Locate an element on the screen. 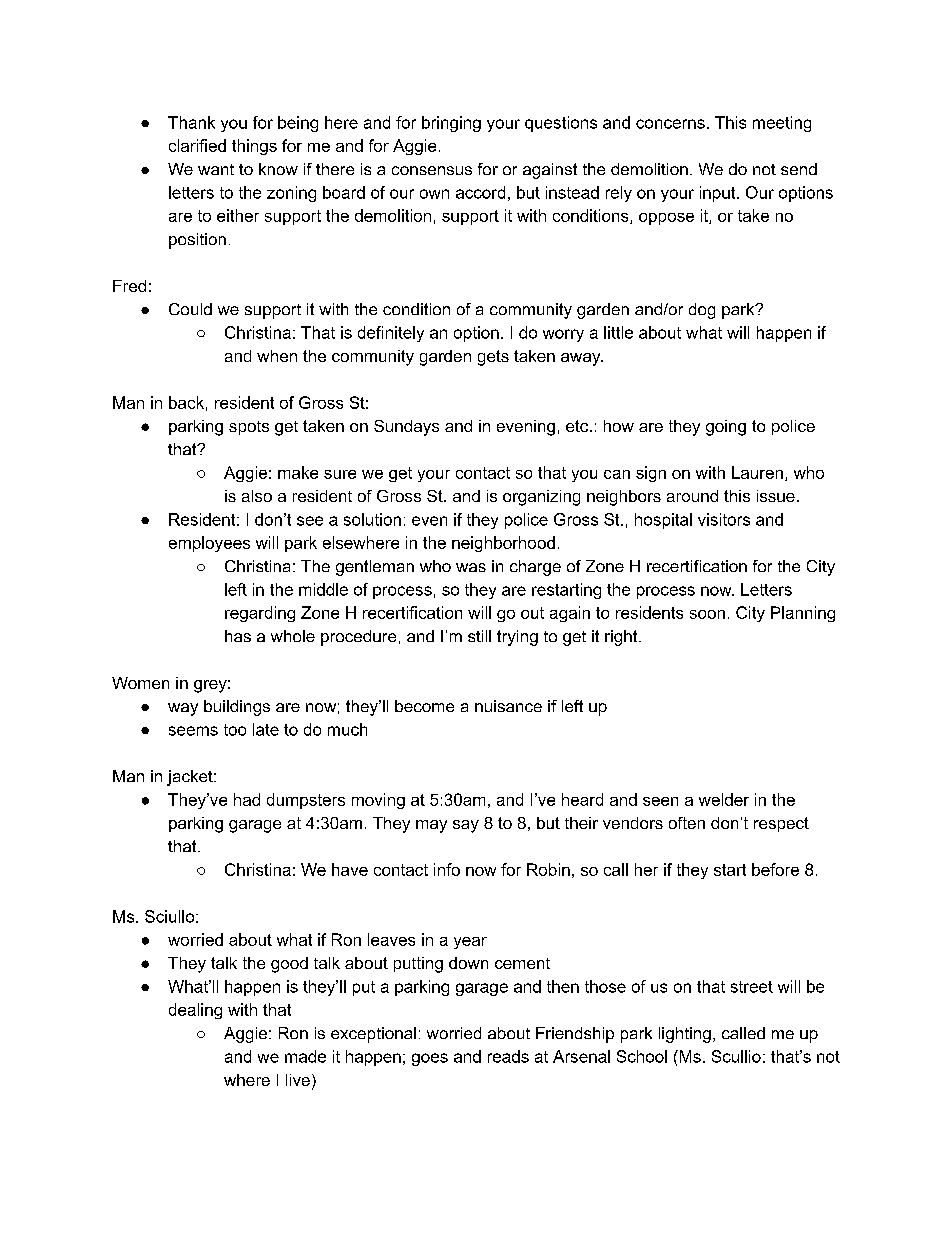 Image resolution: width=952 pixels, height=1233 pixels. goes is located at coordinates (430, 1059).
